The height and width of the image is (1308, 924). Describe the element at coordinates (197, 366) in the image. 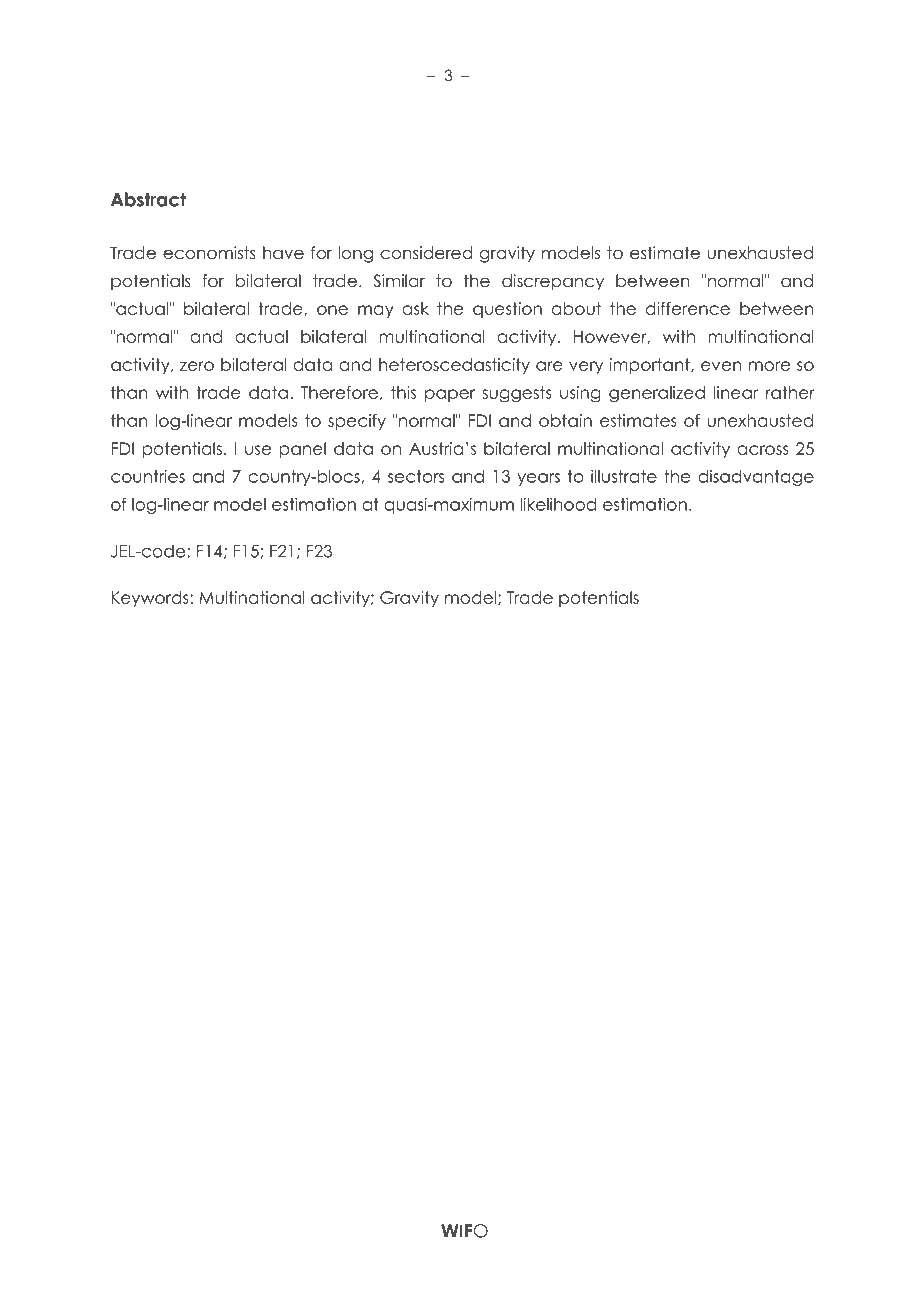

I see `zero` at that location.
